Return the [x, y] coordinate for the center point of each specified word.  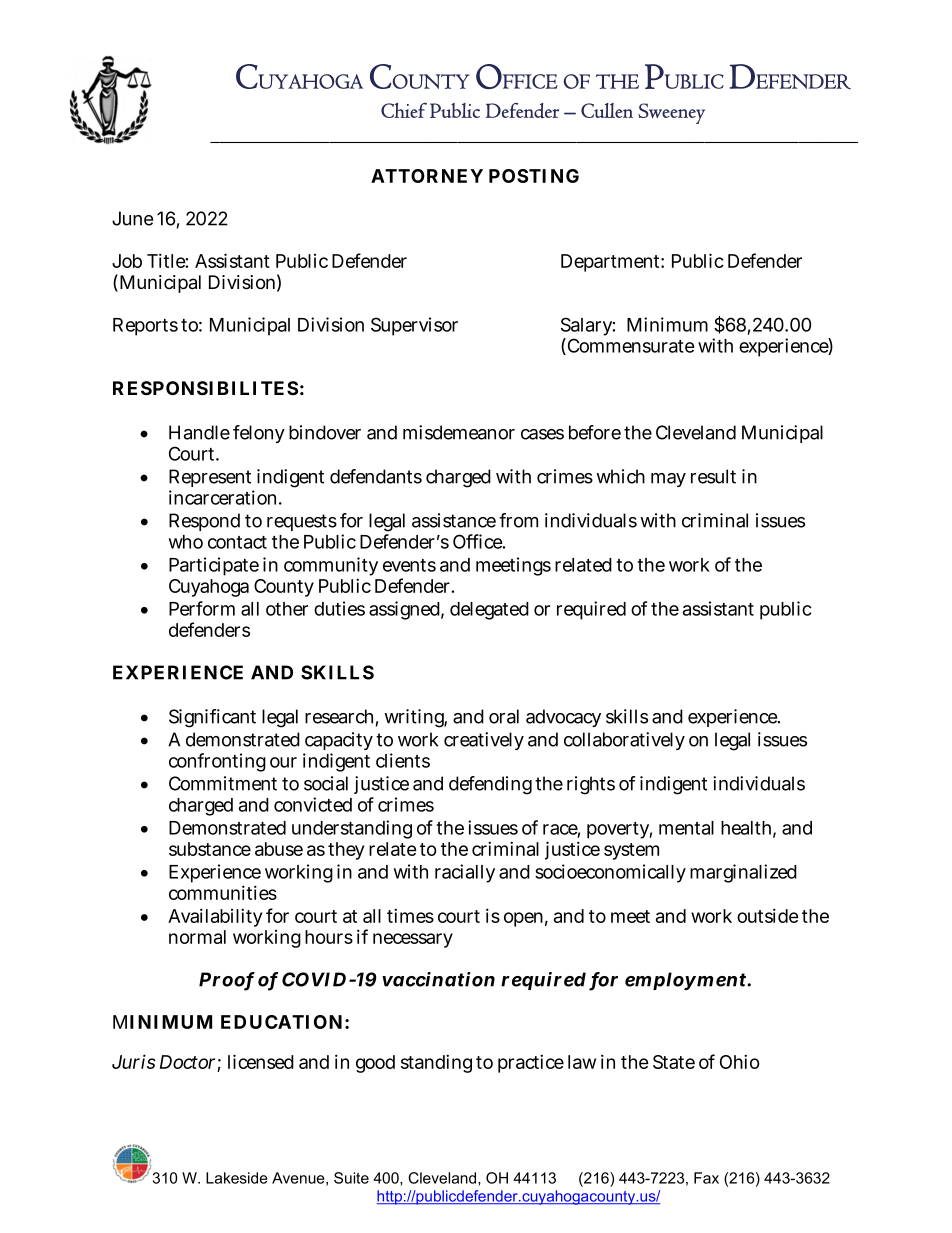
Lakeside [237, 1178]
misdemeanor [459, 432]
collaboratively [624, 741]
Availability [215, 917]
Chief [404, 110]
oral [504, 716]
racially [465, 873]
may [668, 480]
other [287, 609]
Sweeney [671, 113]
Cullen [607, 110]
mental [686, 828]
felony [259, 434]
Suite [351, 1178]
